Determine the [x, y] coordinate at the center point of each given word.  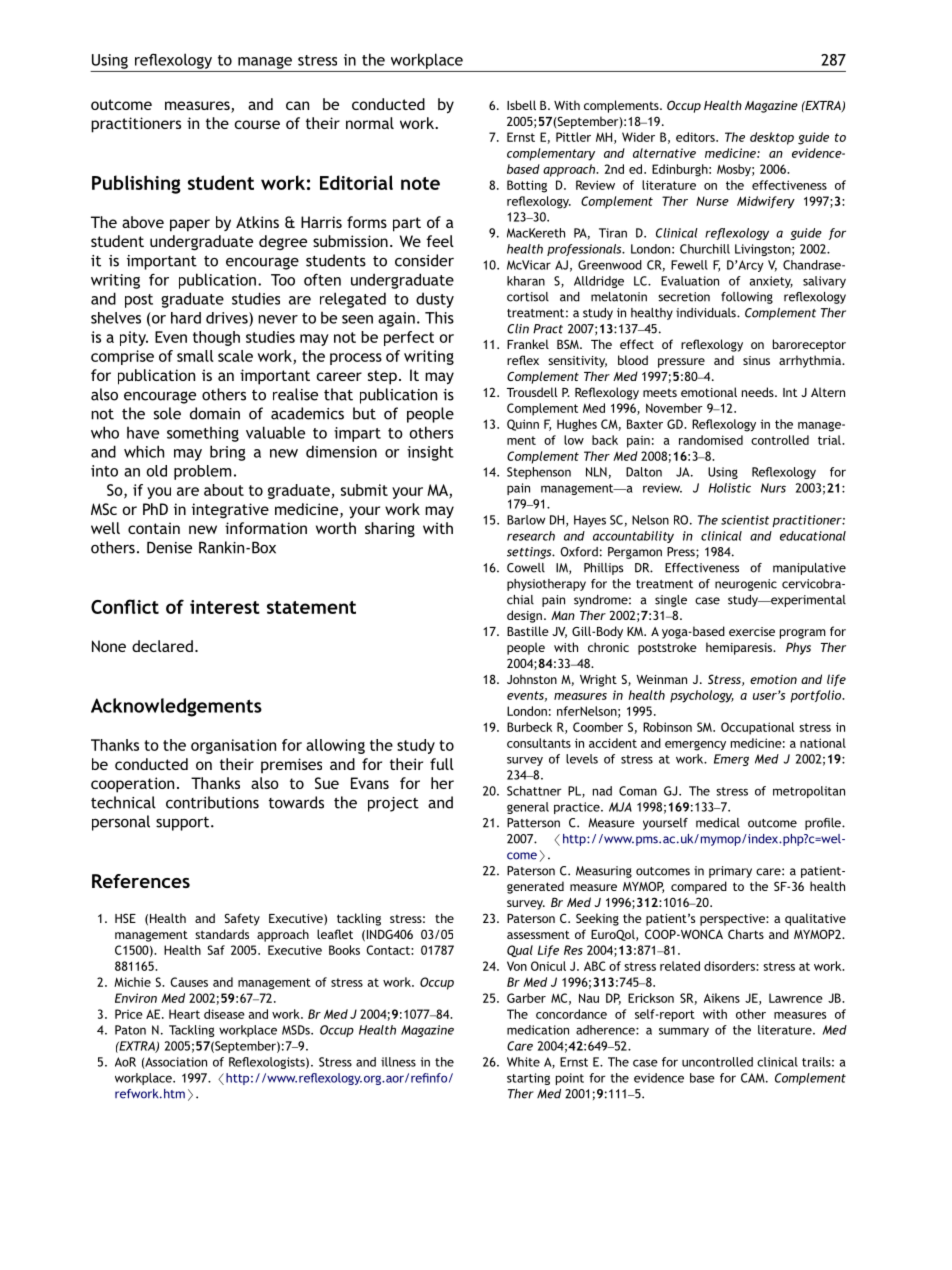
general [528, 808]
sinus [756, 360]
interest [225, 607]
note [420, 183]
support [184, 824]
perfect [409, 338]
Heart [184, 1014]
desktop [772, 138]
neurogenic [746, 585]
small [195, 356]
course [257, 124]
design [524, 616]
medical [718, 823]
